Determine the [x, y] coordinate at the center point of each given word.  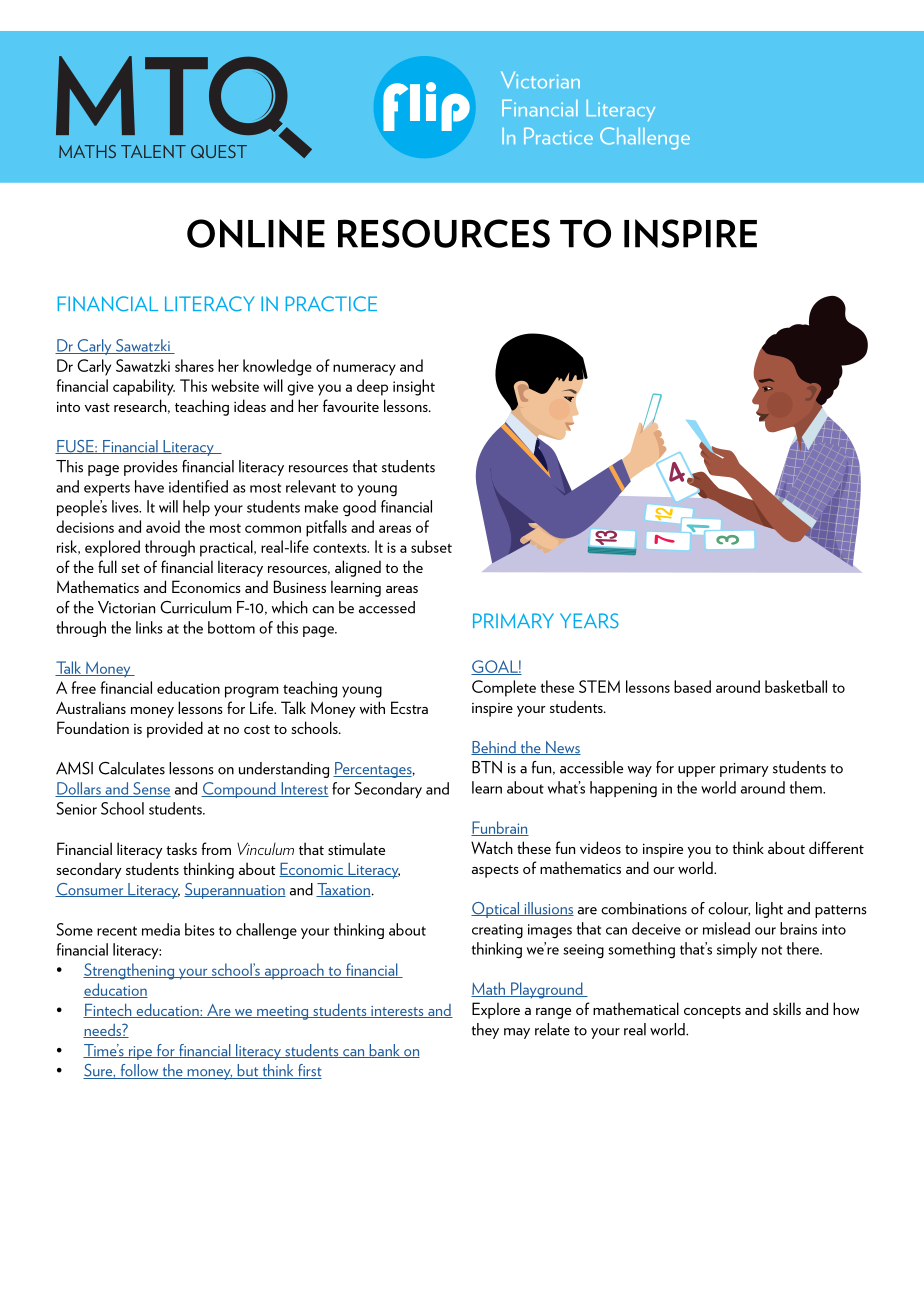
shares [194, 365]
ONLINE [256, 233]
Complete [504, 688]
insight [414, 387]
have [149, 486]
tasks [182, 848]
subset [431, 546]
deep [372, 387]
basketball [796, 686]
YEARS [589, 621]
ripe [140, 1053]
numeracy [364, 370]
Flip [426, 106]
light [769, 910]
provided [175, 729]
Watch [492, 847]
